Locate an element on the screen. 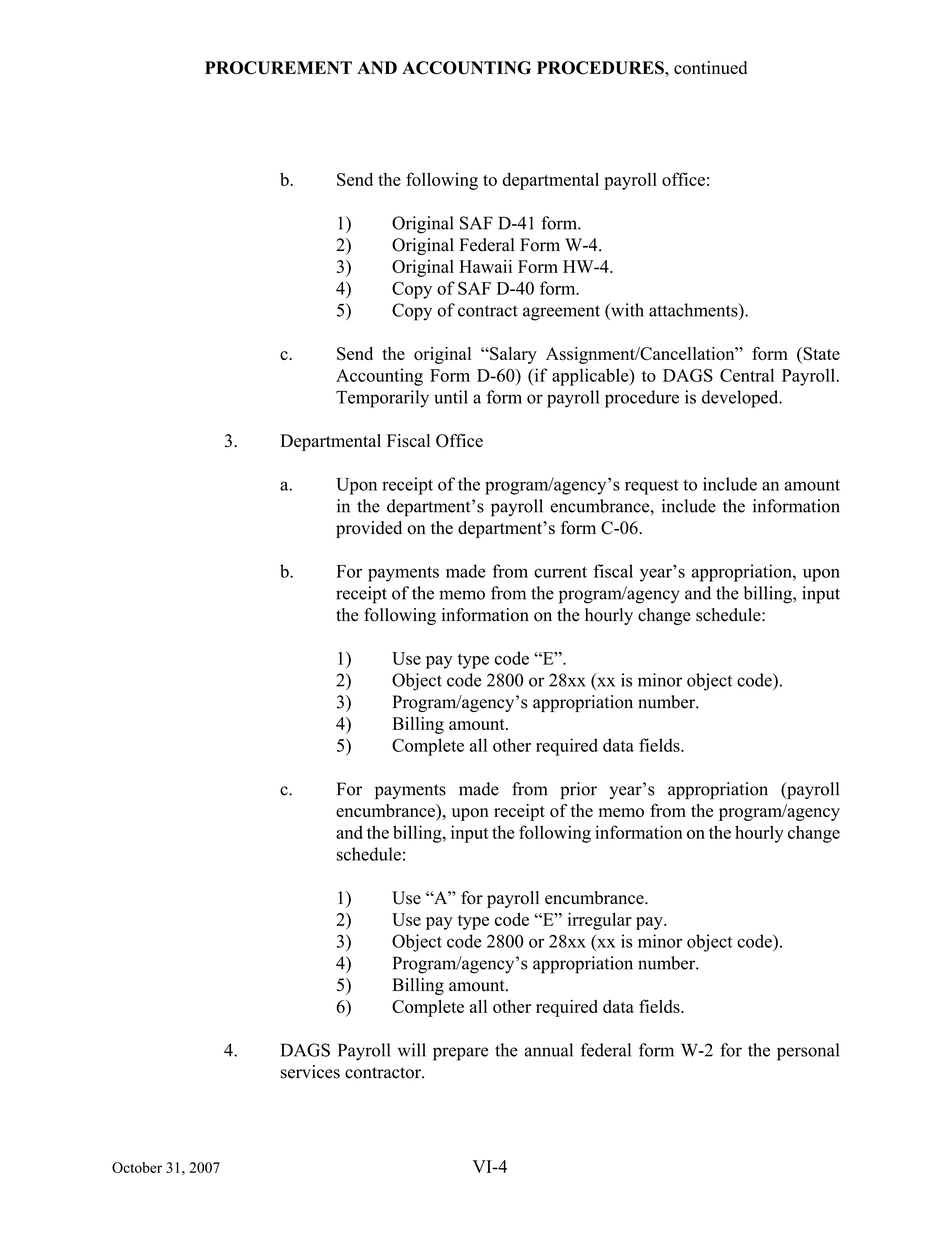 This screenshot has height=1233, width=952. October is located at coordinates (137, 1167).
